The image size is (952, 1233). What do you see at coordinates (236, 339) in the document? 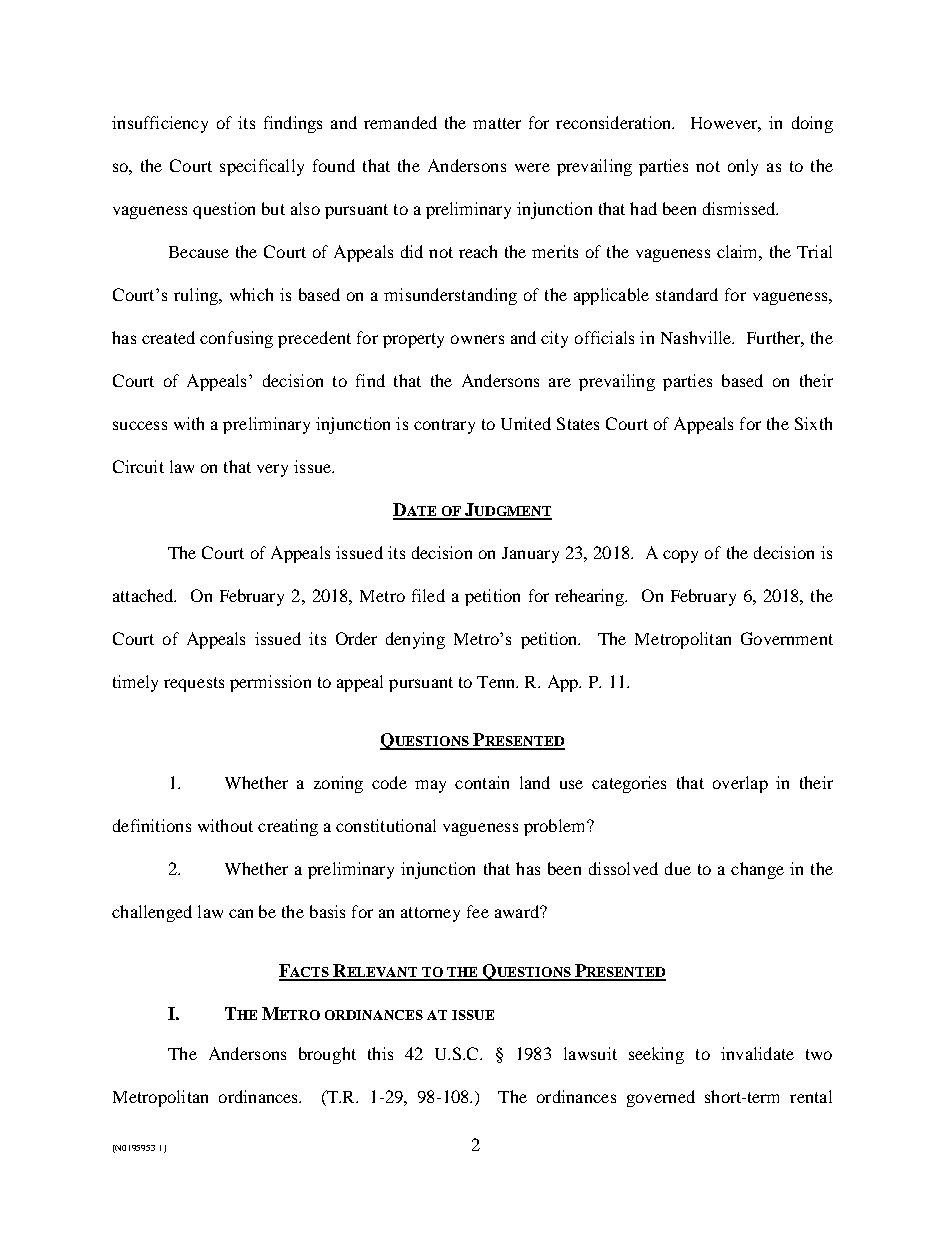
I see `confusing` at bounding box center [236, 339].
